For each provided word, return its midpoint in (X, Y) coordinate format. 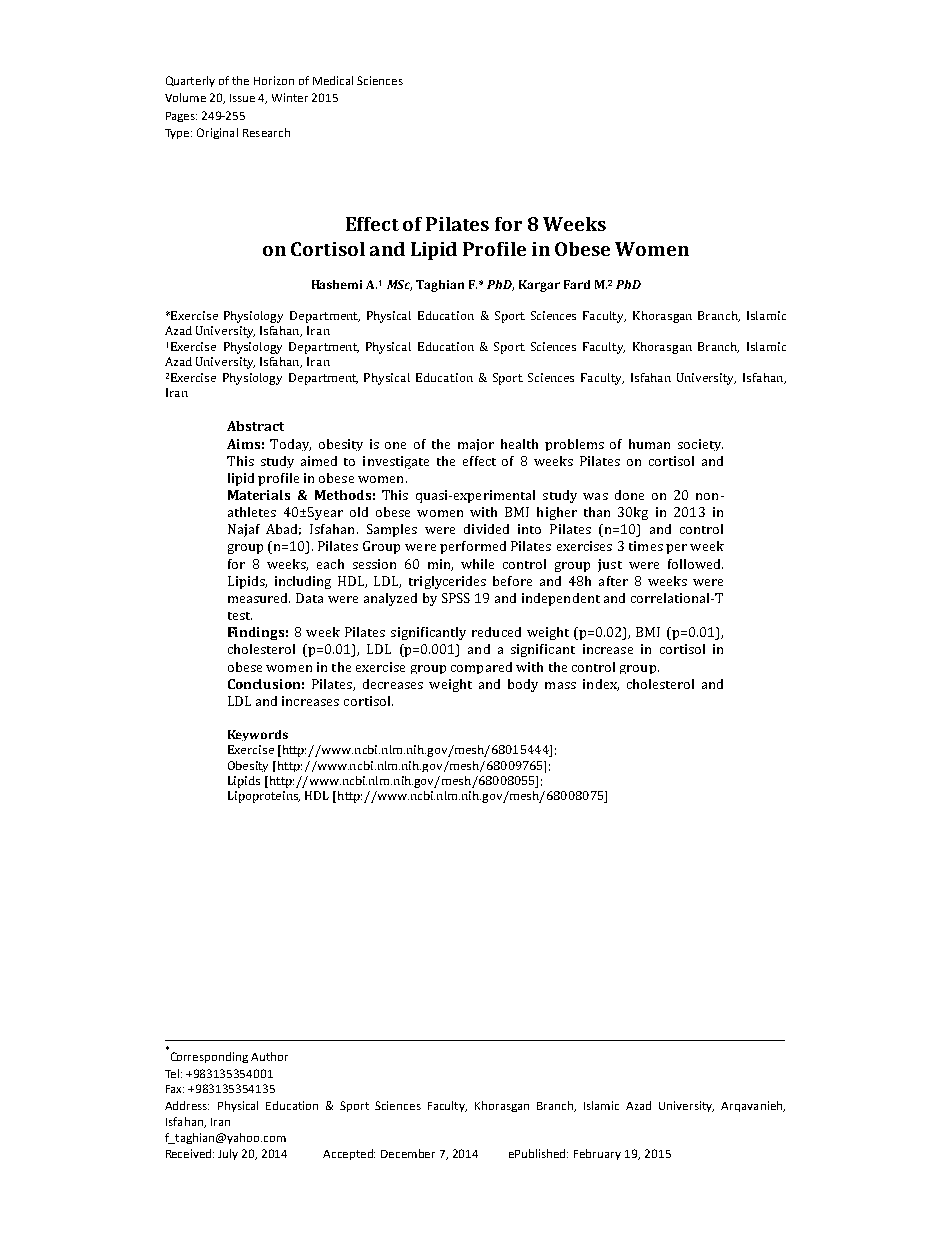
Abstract (255, 426)
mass (560, 685)
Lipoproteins (264, 797)
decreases (393, 684)
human (649, 444)
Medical (333, 80)
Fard (577, 284)
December (408, 1153)
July (228, 1154)
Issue (242, 98)
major (476, 445)
